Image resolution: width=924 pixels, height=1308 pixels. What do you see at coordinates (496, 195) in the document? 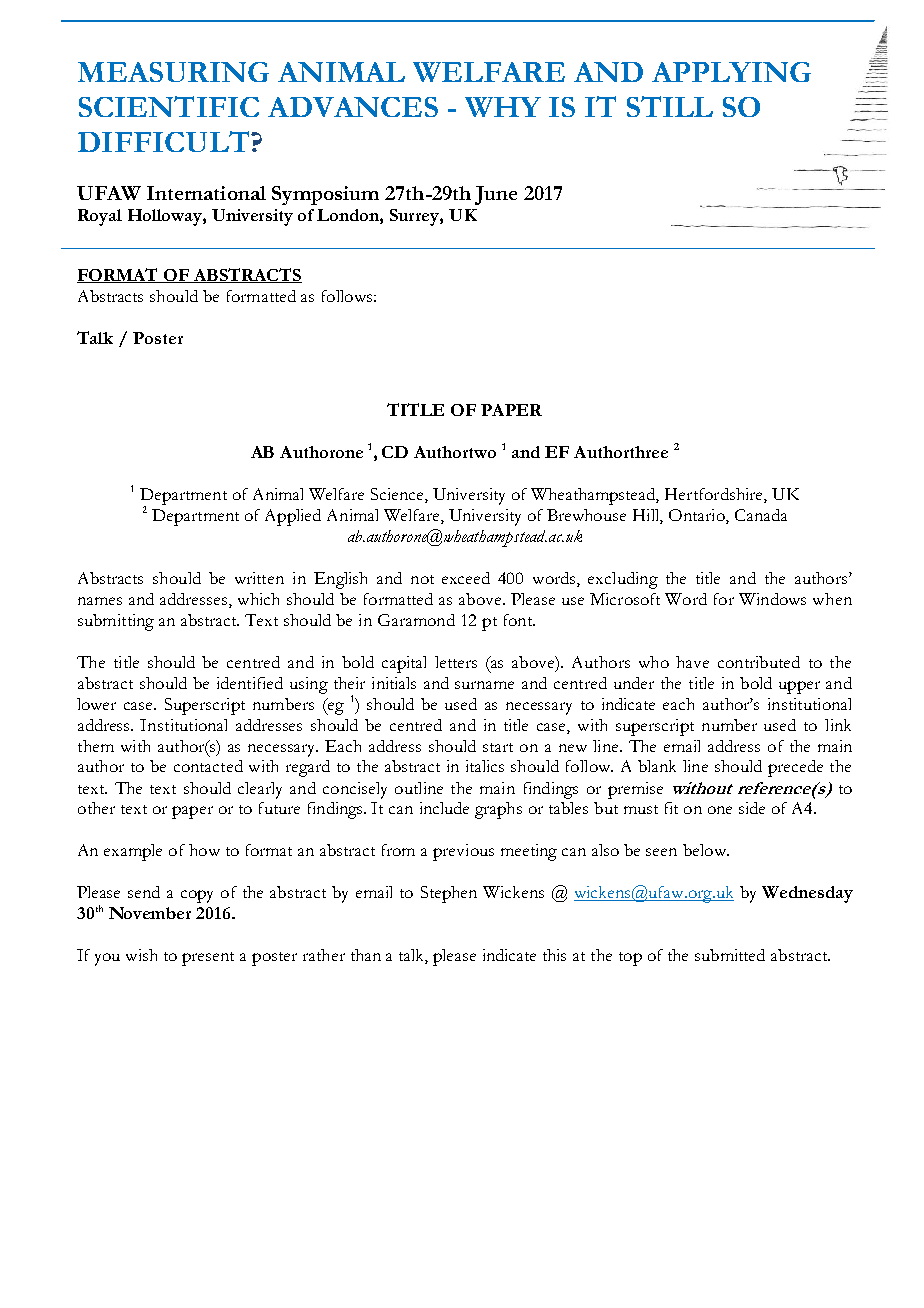
I see `June` at bounding box center [496, 195].
